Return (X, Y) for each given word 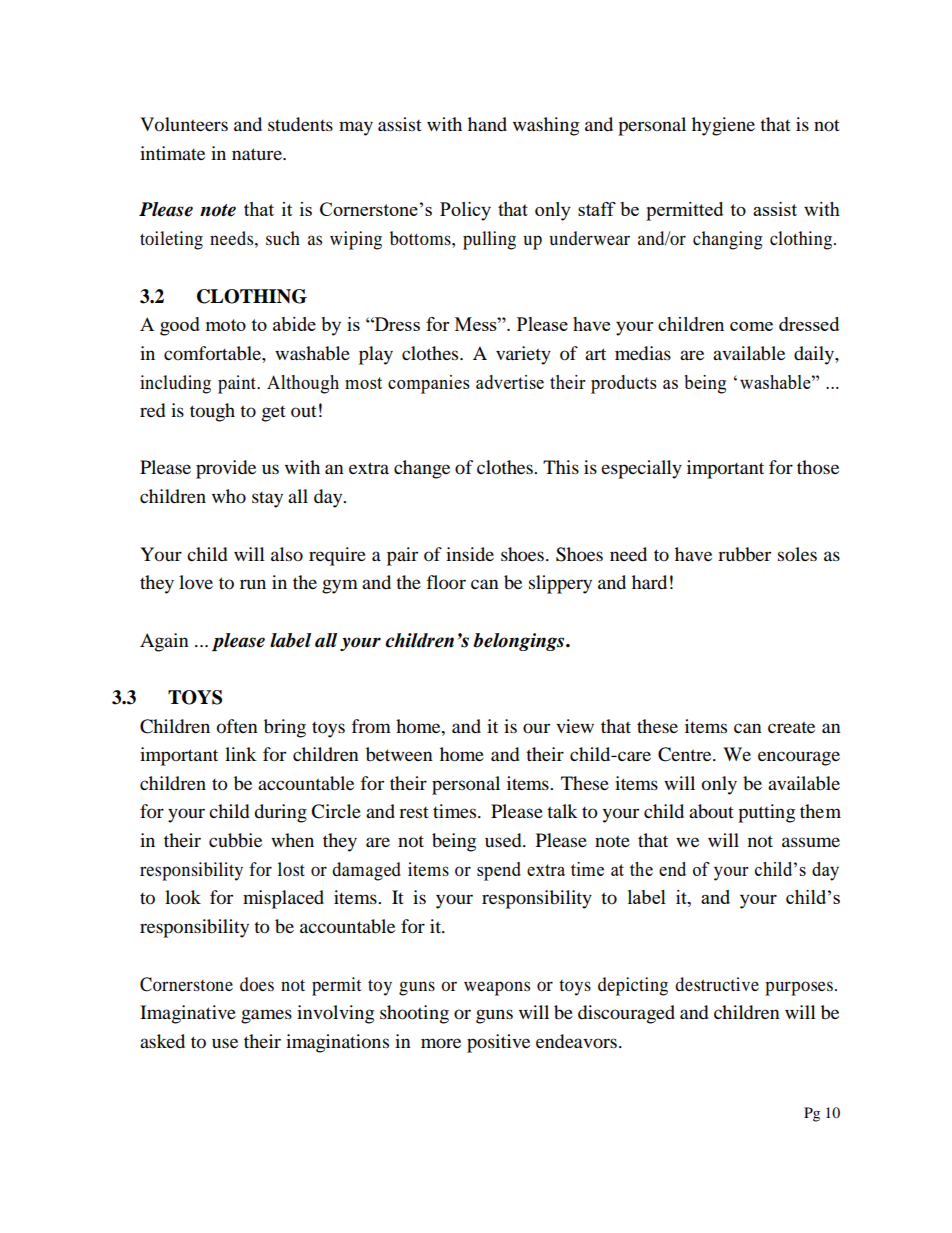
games (266, 1016)
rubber (744, 554)
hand (487, 124)
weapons (497, 988)
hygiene (723, 126)
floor (446, 582)
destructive (717, 984)
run (253, 584)
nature (258, 154)
